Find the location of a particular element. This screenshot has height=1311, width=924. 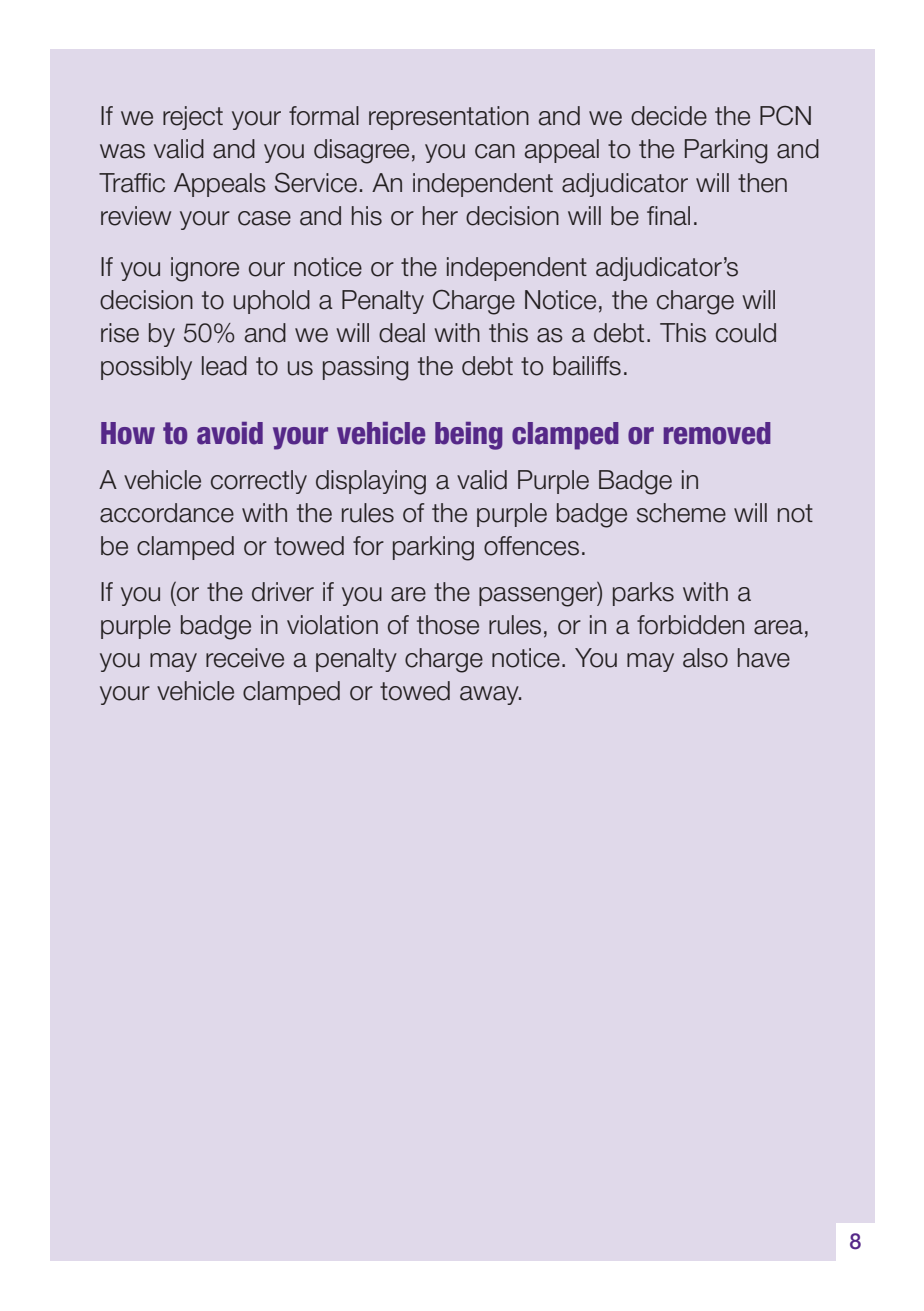

deal is located at coordinates (402, 333).
